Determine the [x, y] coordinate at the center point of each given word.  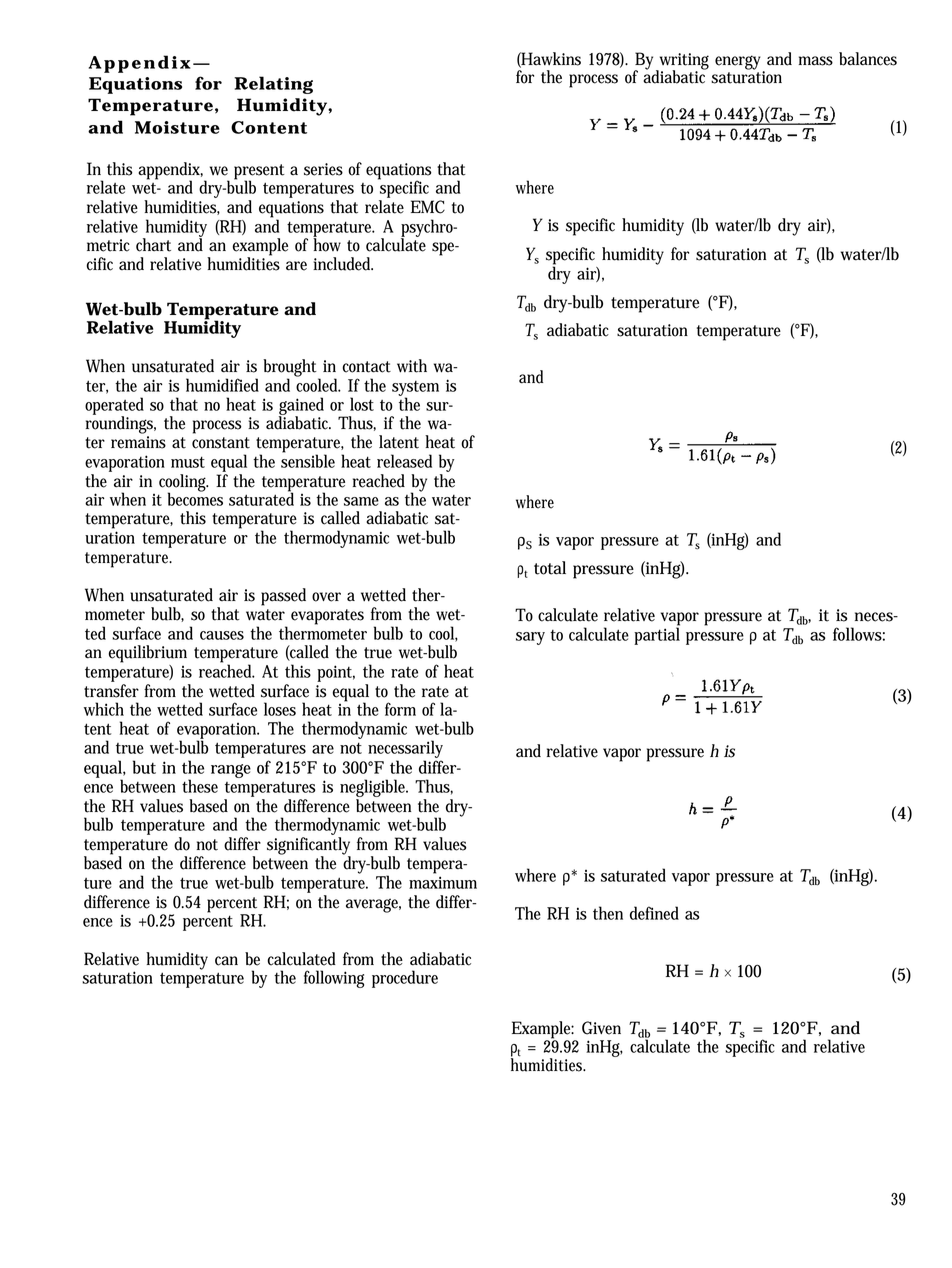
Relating [273, 85]
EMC [428, 207]
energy [738, 62]
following [334, 979]
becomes [195, 498]
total [550, 568]
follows [857, 634]
